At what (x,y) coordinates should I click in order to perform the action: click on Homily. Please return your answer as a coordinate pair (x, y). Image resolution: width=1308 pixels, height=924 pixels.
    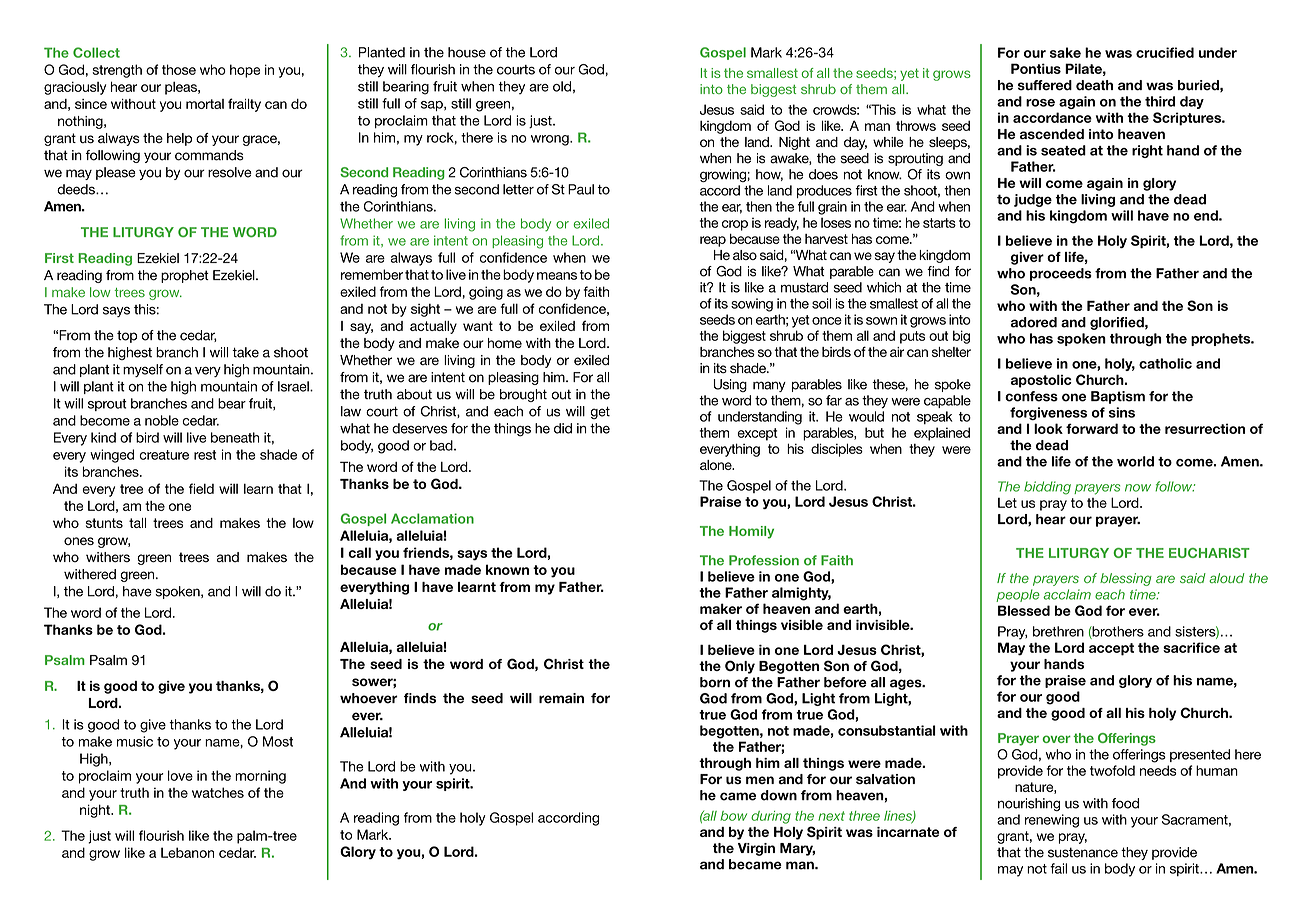
    Looking at the image, I should click on (751, 532).
